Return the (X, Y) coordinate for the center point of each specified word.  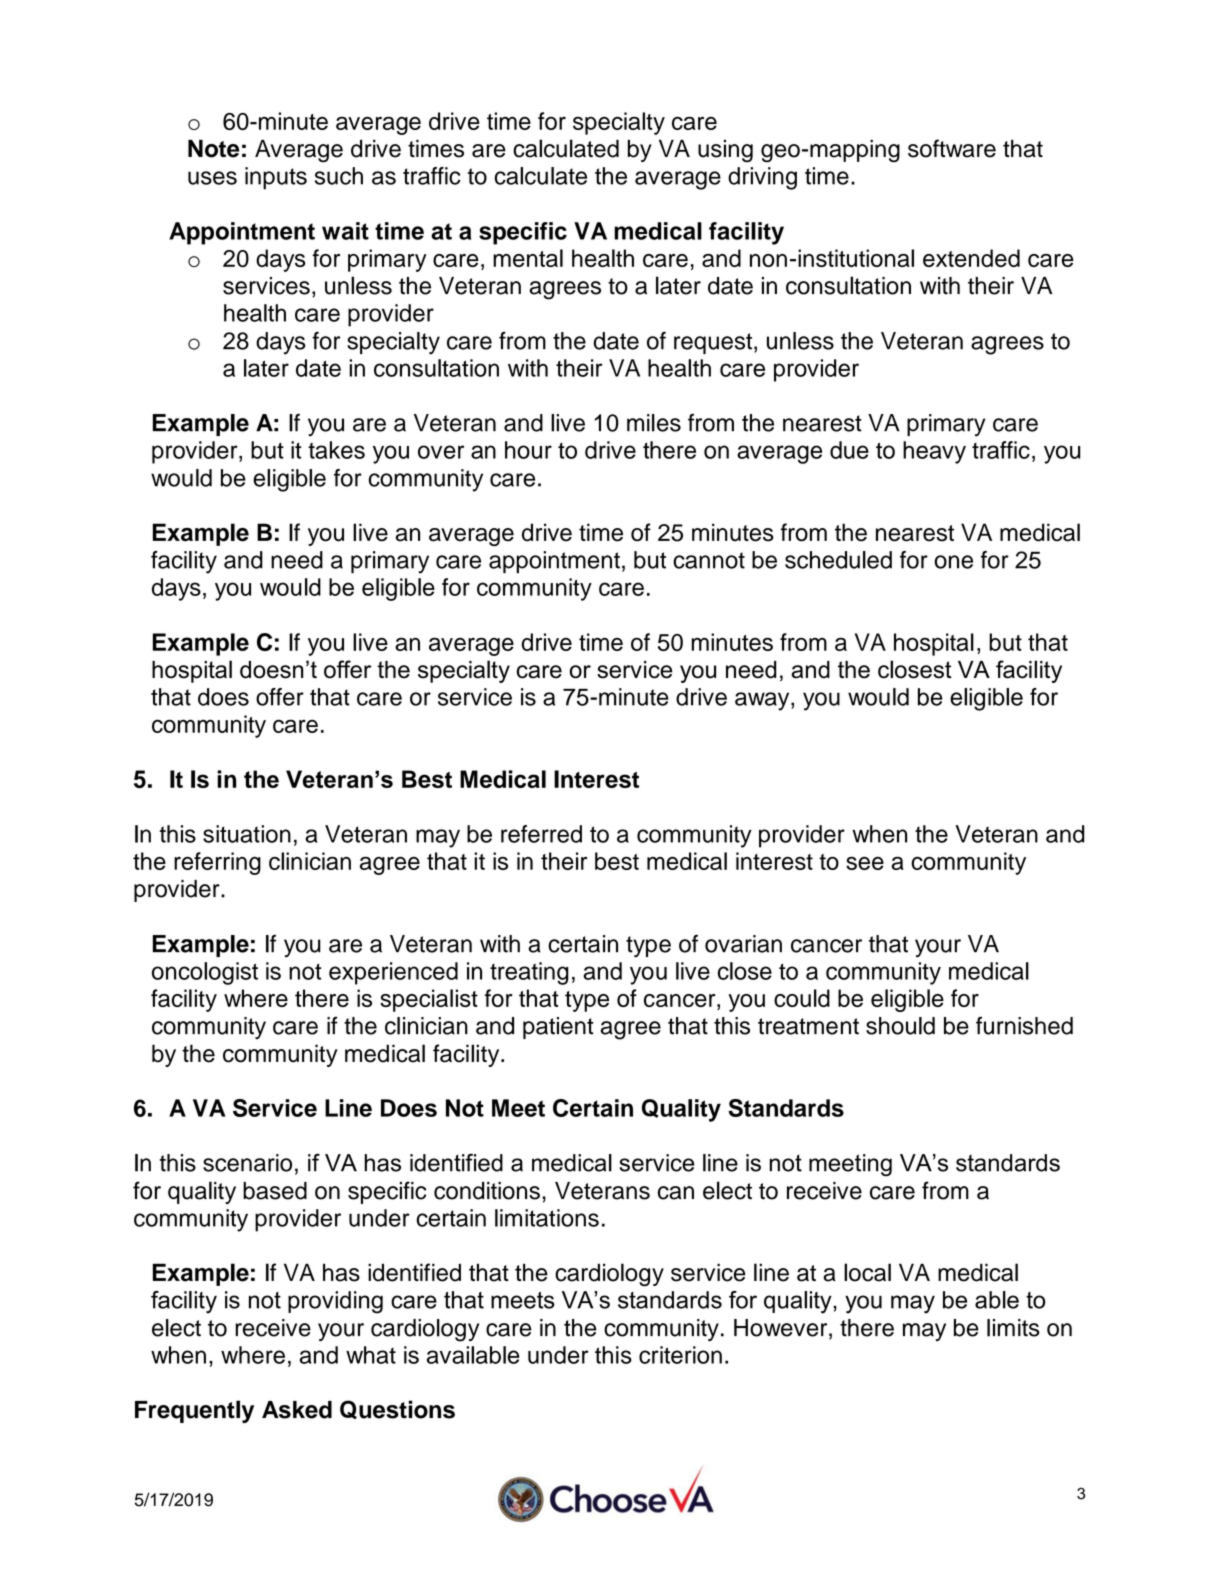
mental (528, 258)
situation (247, 834)
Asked (297, 1410)
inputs (276, 178)
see (865, 863)
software (952, 148)
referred (541, 834)
